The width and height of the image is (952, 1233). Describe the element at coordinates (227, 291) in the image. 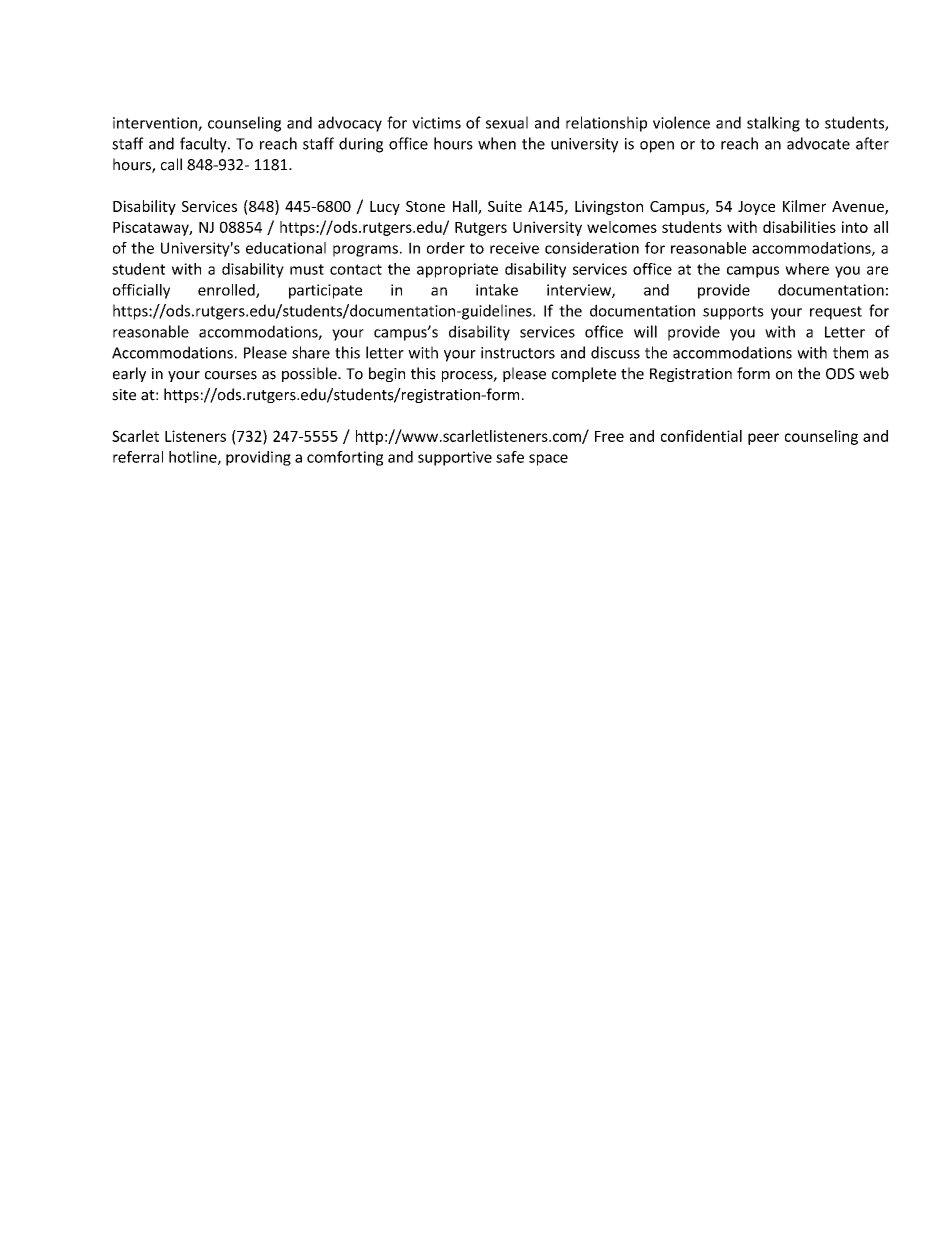

I see `enrolled` at that location.
